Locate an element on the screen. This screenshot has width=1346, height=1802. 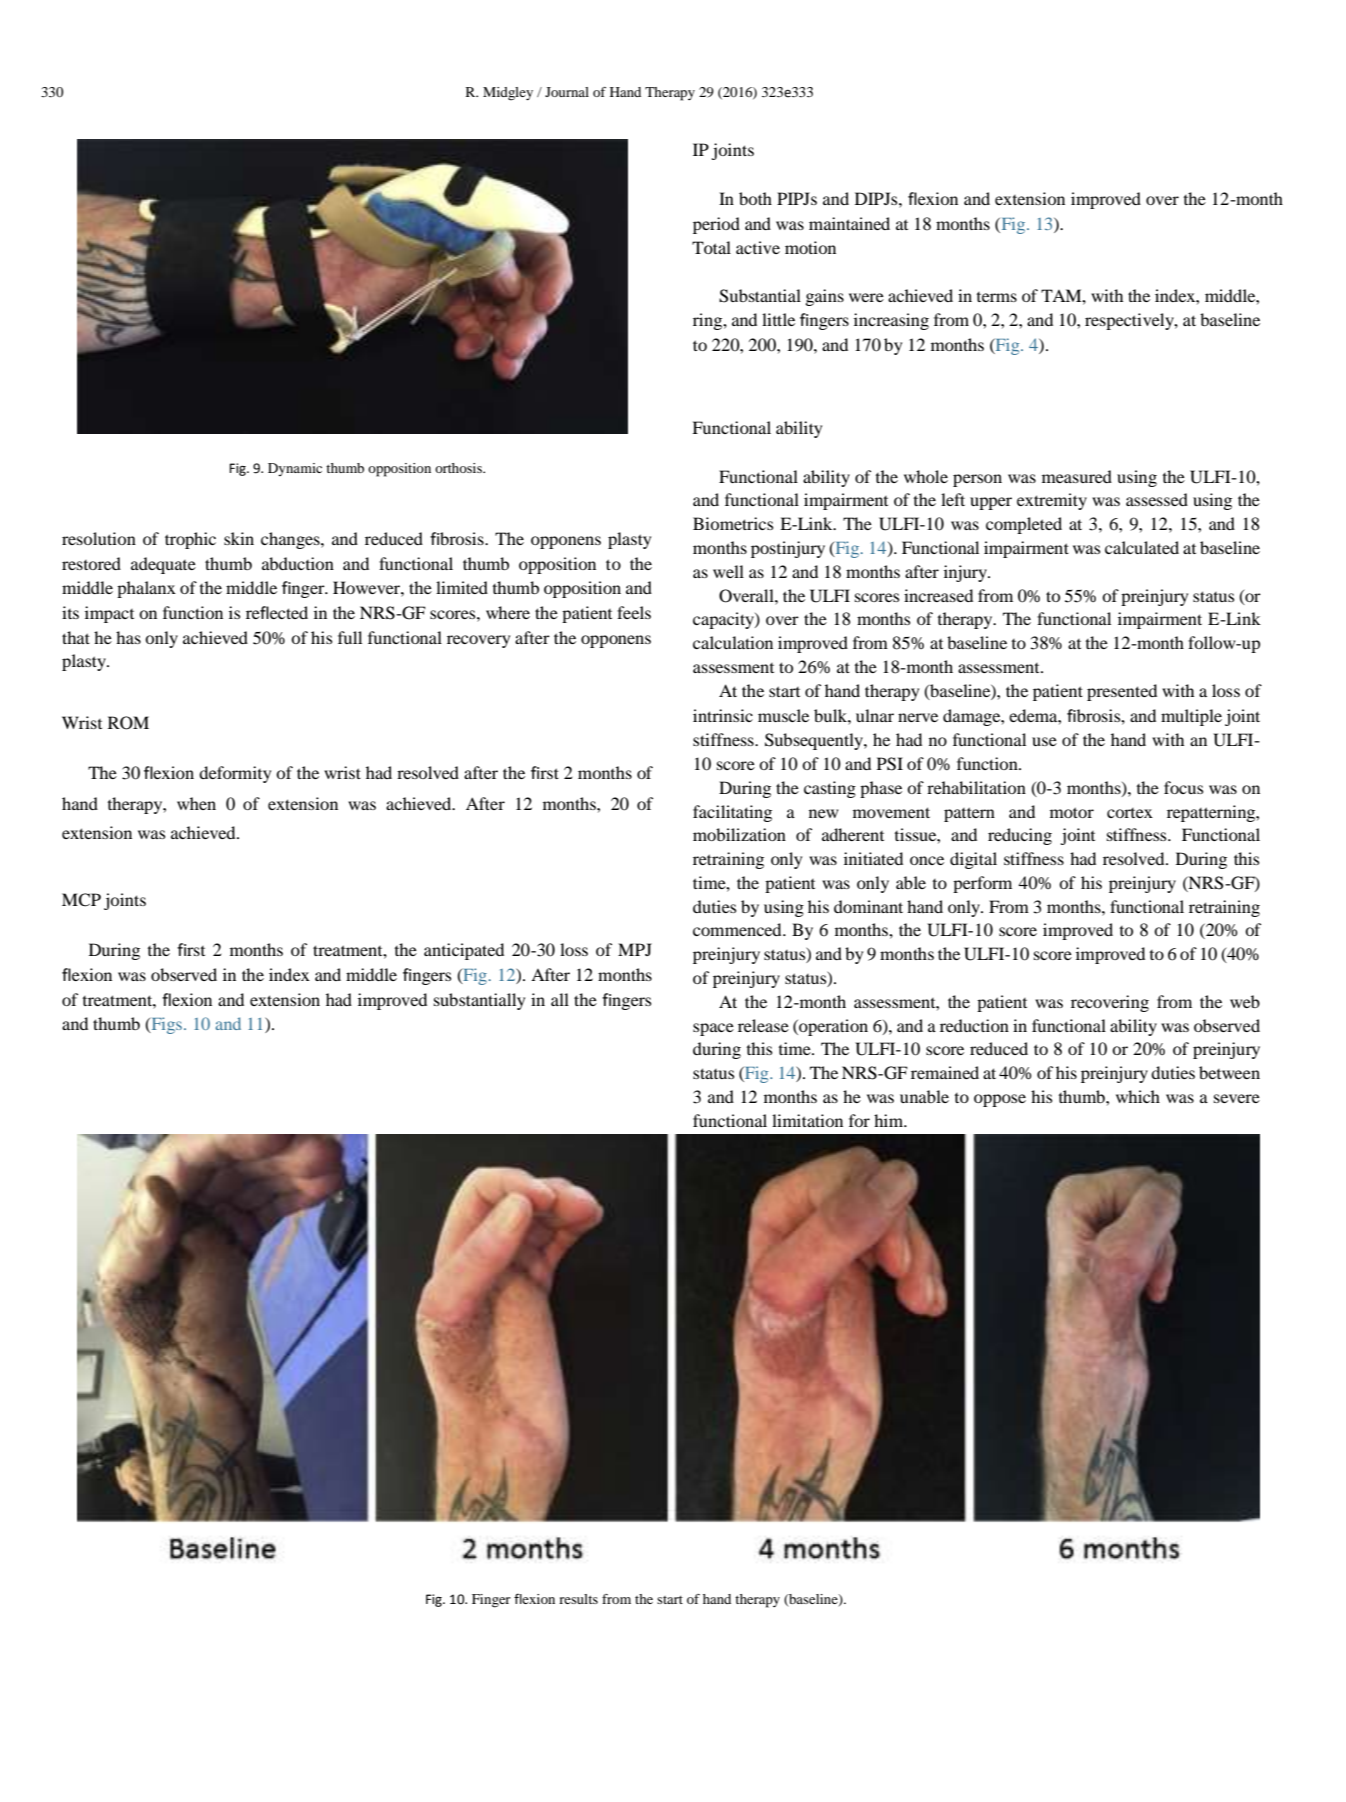
feels is located at coordinates (634, 612).
